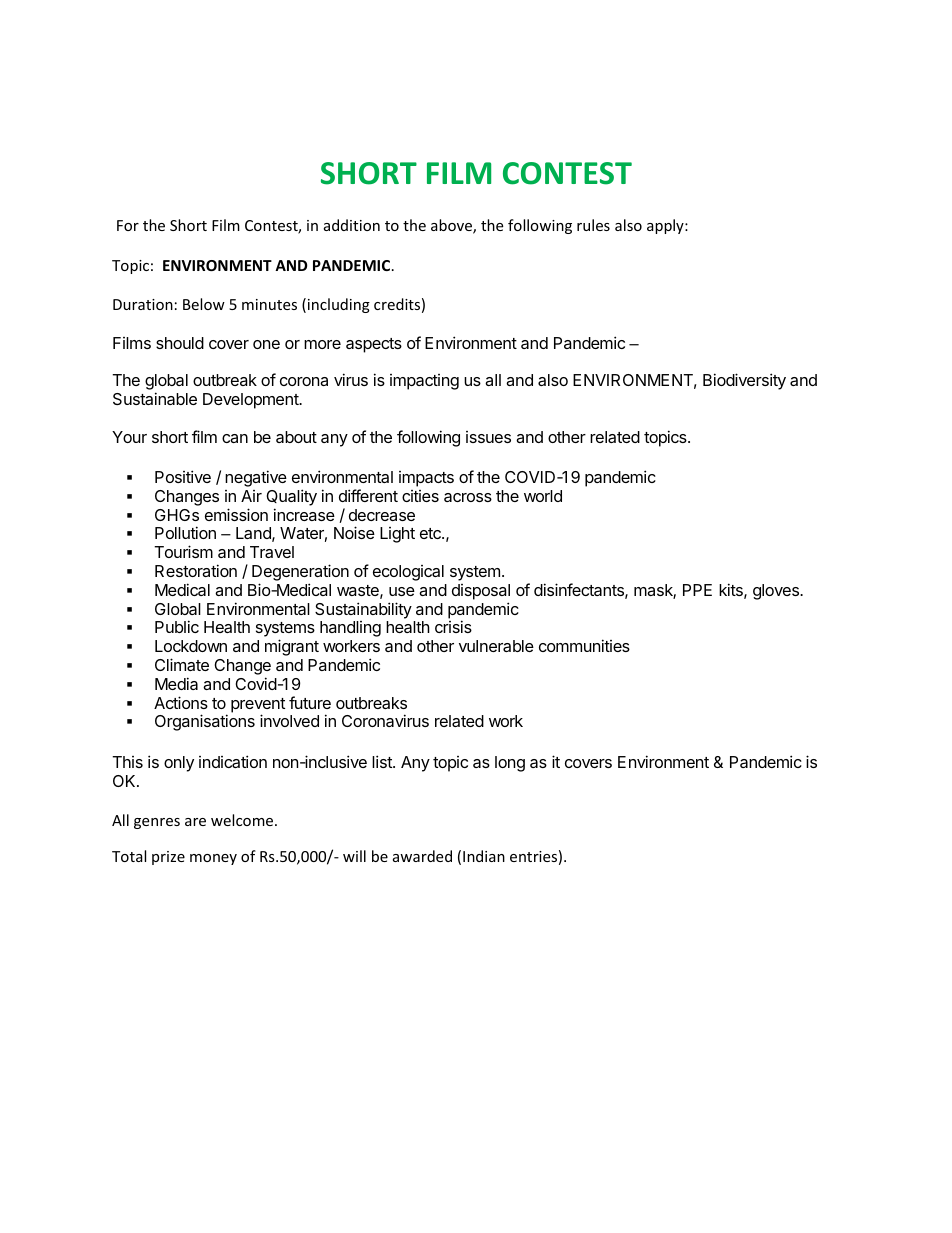 The width and height of the page is (952, 1233). What do you see at coordinates (484, 856) in the page?
I see `Indian` at bounding box center [484, 856].
